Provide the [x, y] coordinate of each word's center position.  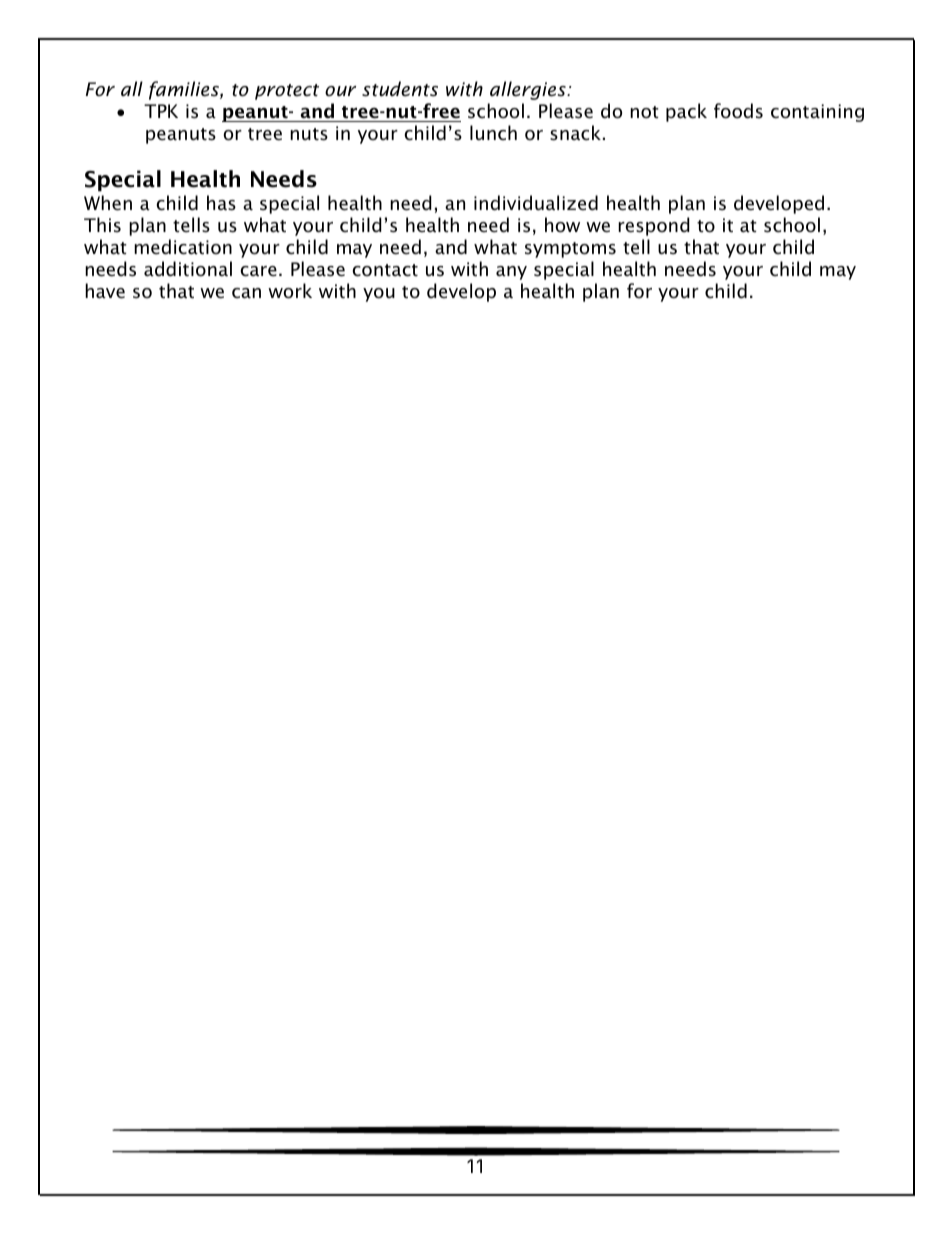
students [400, 89]
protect [287, 92]
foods [738, 111]
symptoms [570, 250]
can [246, 293]
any [511, 273]
